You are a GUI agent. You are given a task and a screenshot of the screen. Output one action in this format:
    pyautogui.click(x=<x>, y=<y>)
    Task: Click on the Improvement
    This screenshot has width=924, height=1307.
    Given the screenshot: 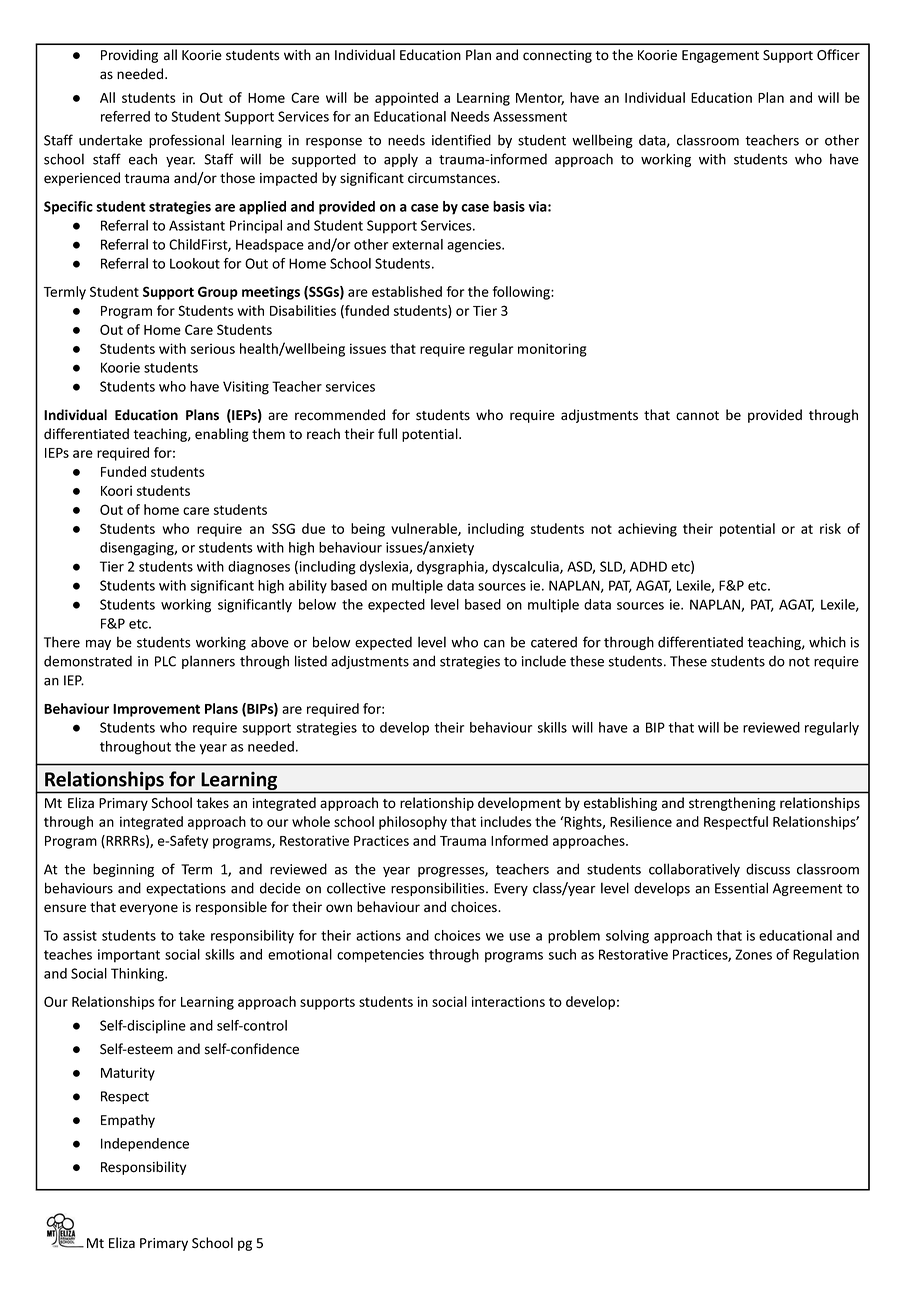 What is the action you would take?
    pyautogui.click(x=156, y=710)
